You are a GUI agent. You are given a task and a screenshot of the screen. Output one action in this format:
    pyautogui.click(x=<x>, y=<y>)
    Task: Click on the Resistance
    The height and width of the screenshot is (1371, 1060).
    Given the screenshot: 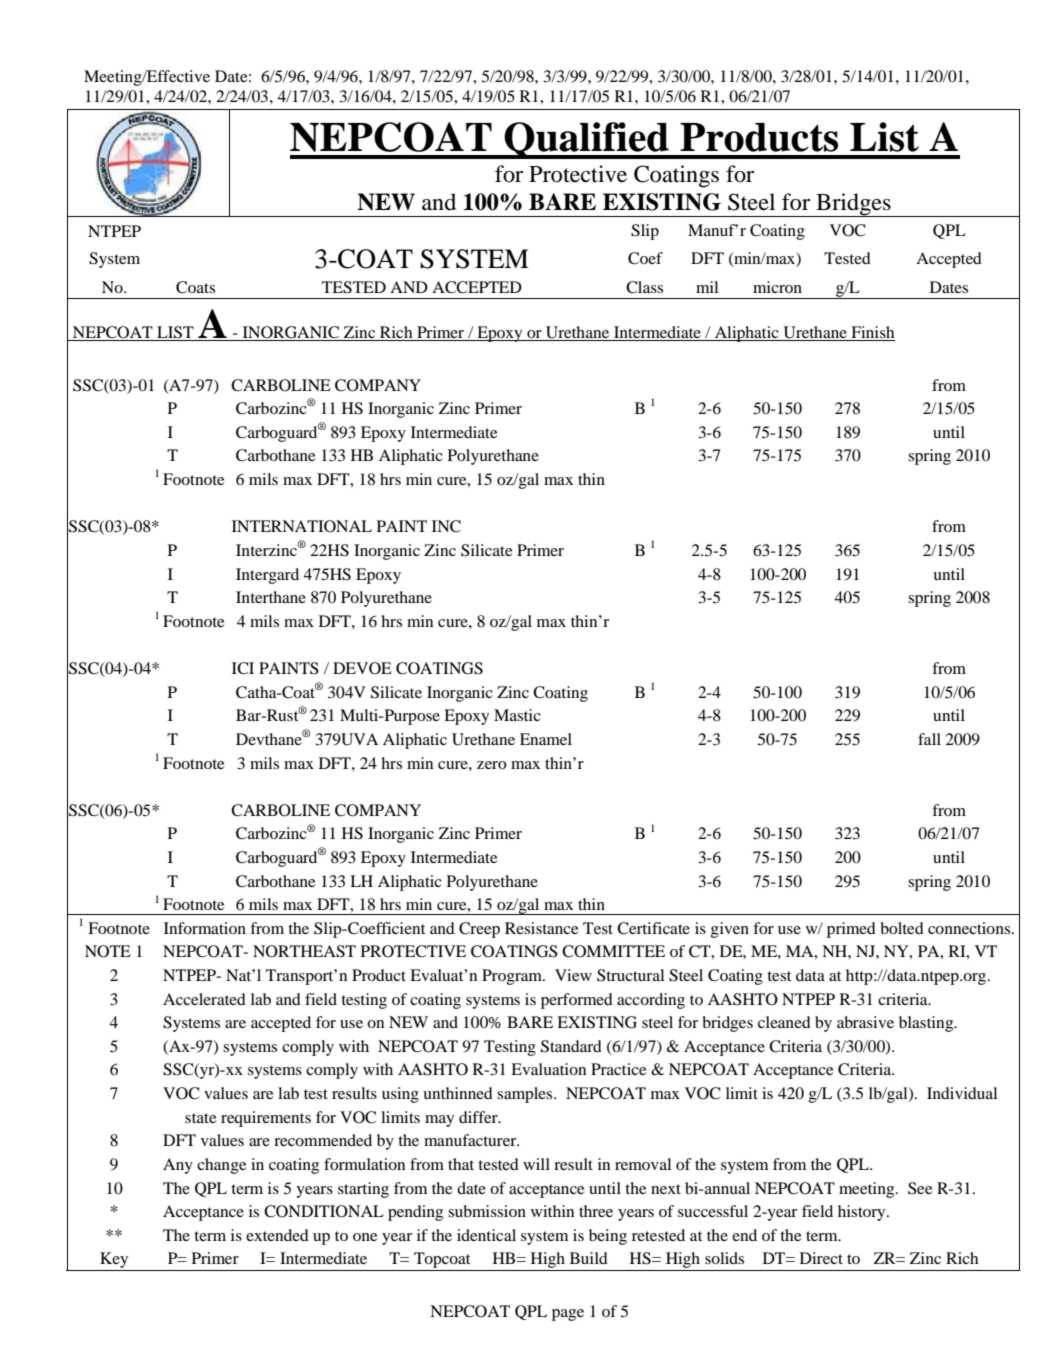 What is the action you would take?
    pyautogui.click(x=542, y=928)
